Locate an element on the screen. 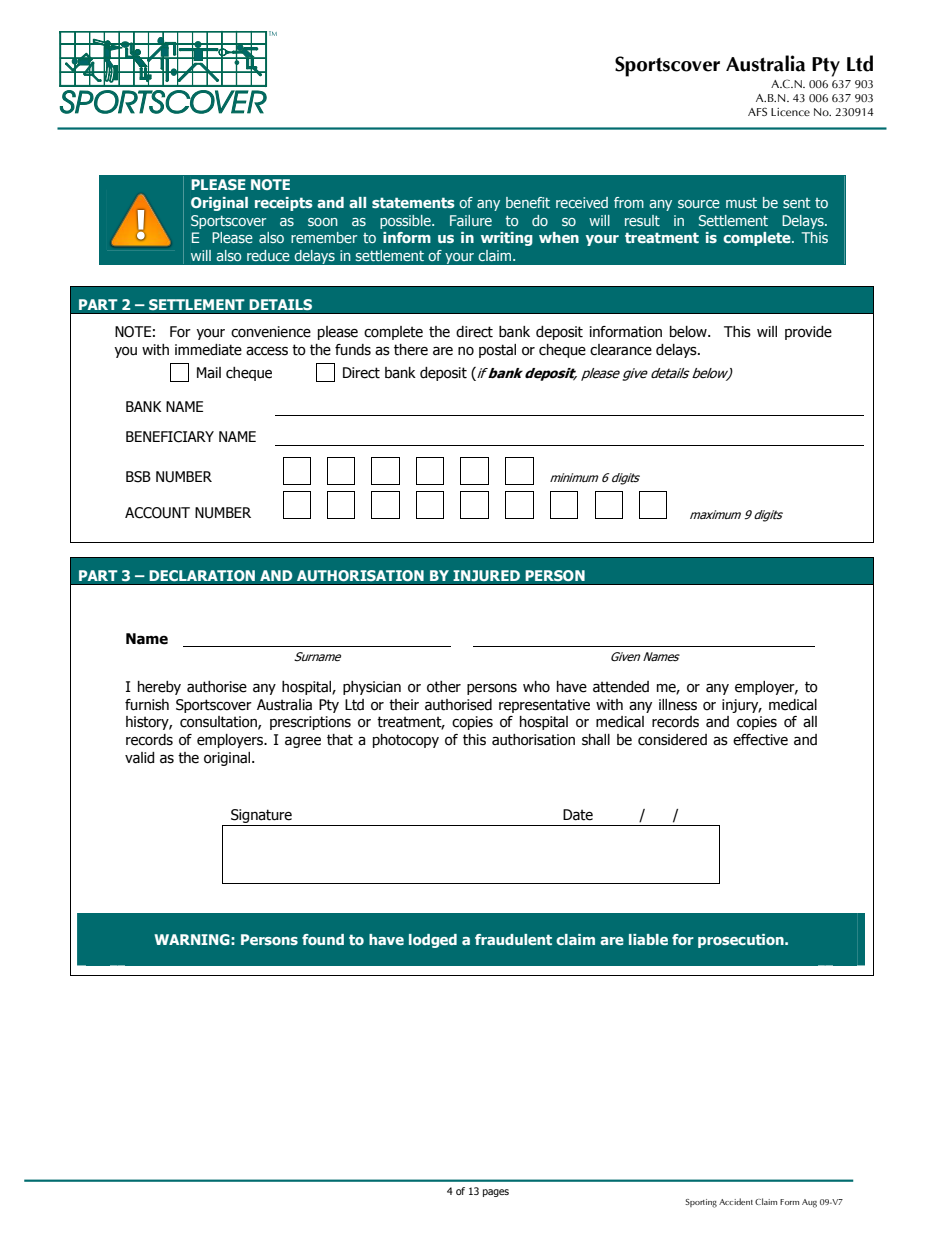 Image resolution: width=952 pixels, height=1233 pixels. ACCOUNT is located at coordinates (157, 513).
